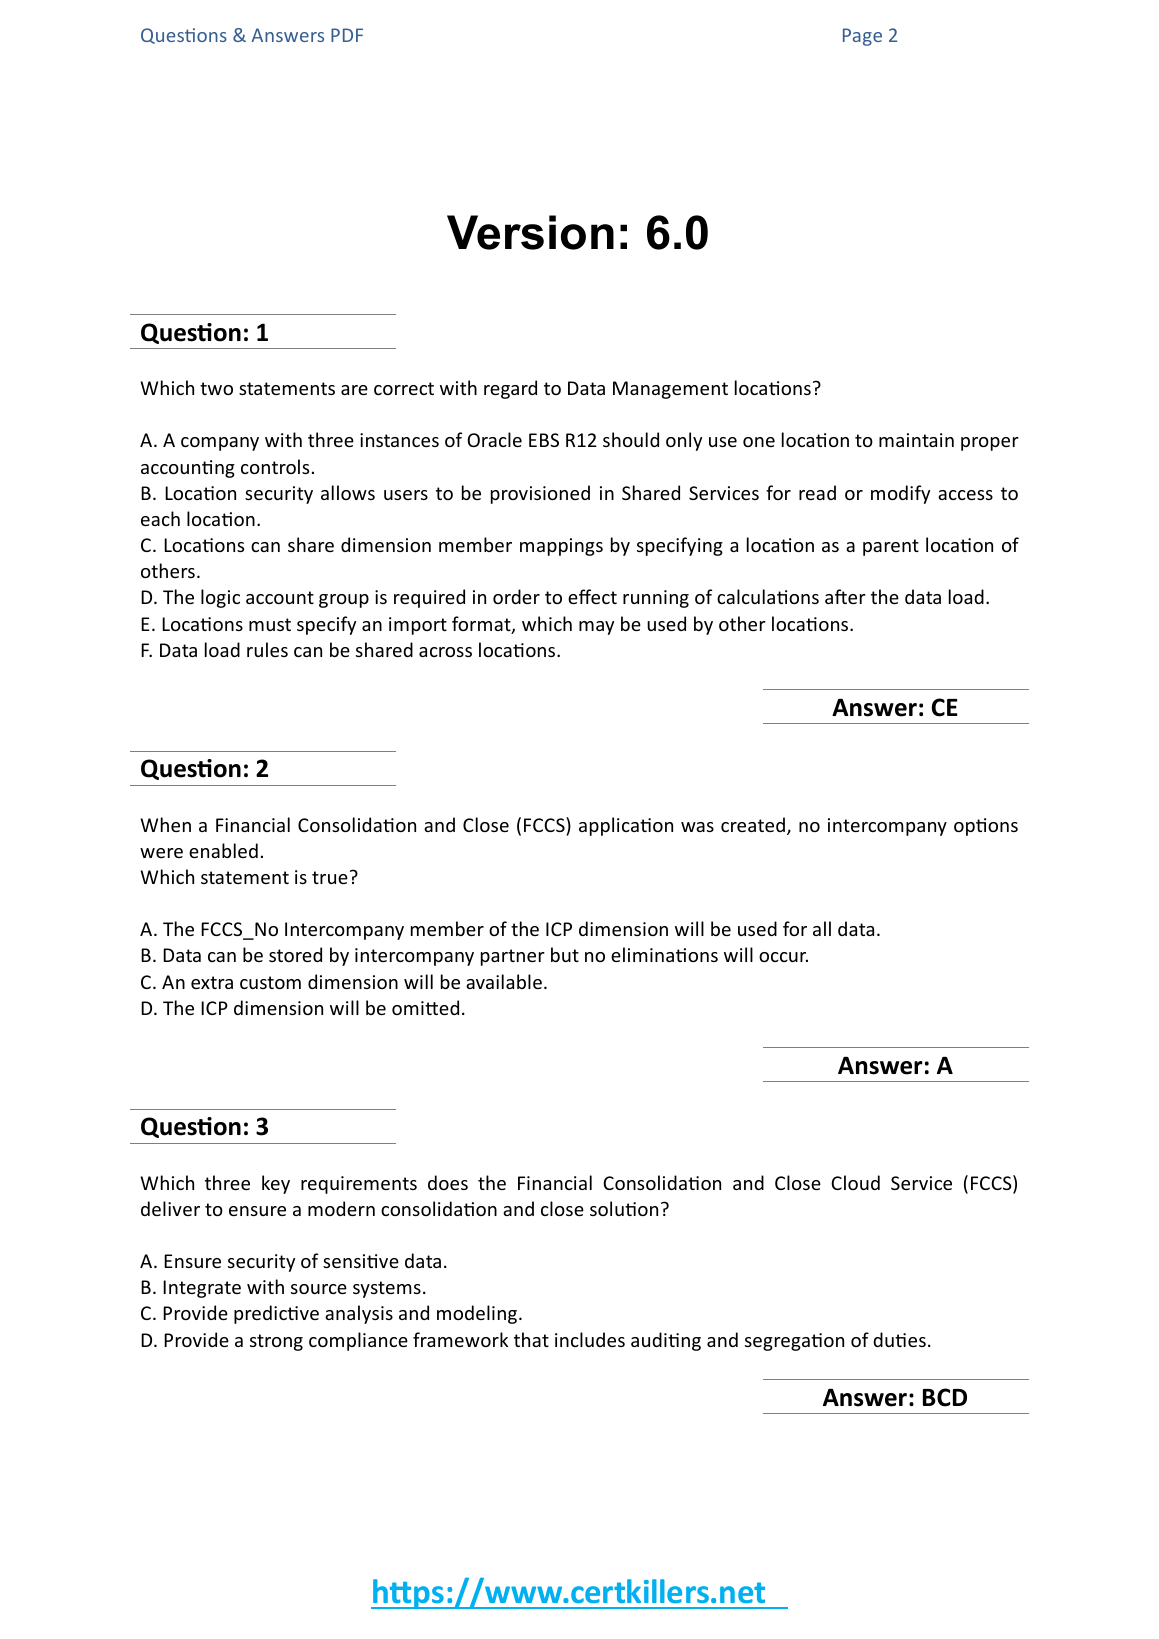 The image size is (1159, 1639). Describe the element at coordinates (845, 596) in the screenshot. I see `after` at that location.
